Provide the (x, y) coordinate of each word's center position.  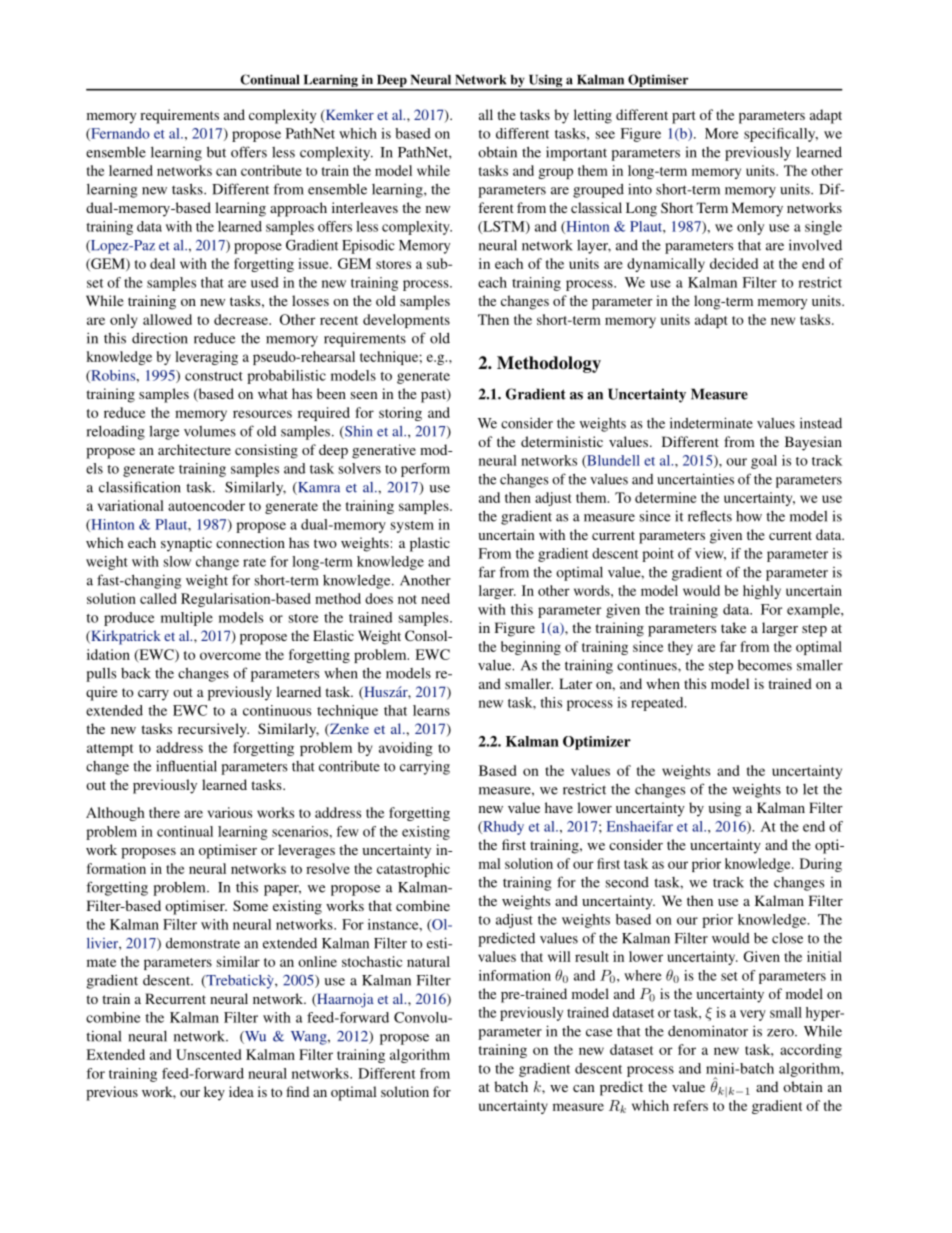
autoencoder (206, 505)
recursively (213, 730)
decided (734, 263)
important (576, 153)
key (214, 1093)
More (722, 133)
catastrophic (413, 870)
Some (250, 905)
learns (431, 710)
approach (298, 209)
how (749, 516)
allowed (167, 319)
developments (406, 321)
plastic (430, 544)
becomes (765, 665)
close (787, 938)
